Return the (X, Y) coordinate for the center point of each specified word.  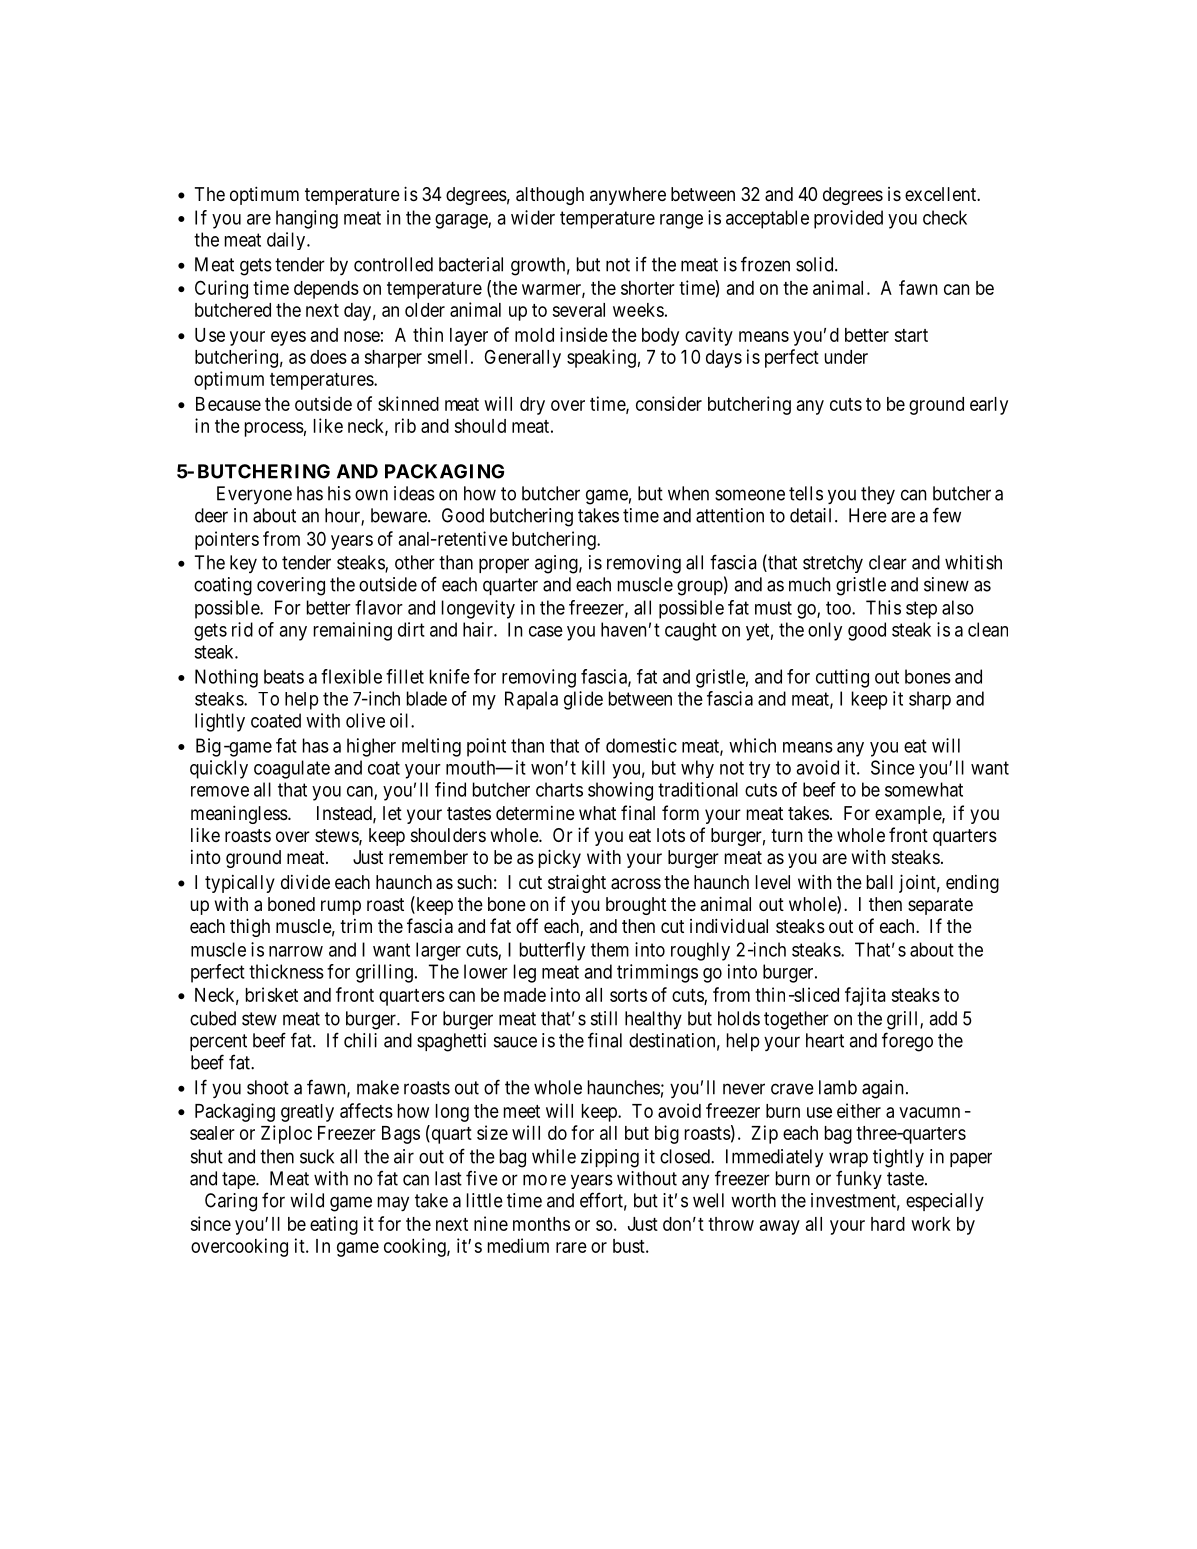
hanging (307, 219)
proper (504, 565)
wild (307, 1200)
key (243, 564)
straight (577, 883)
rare (571, 1247)
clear (888, 562)
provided (848, 219)
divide (305, 881)
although (550, 196)
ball (880, 882)
